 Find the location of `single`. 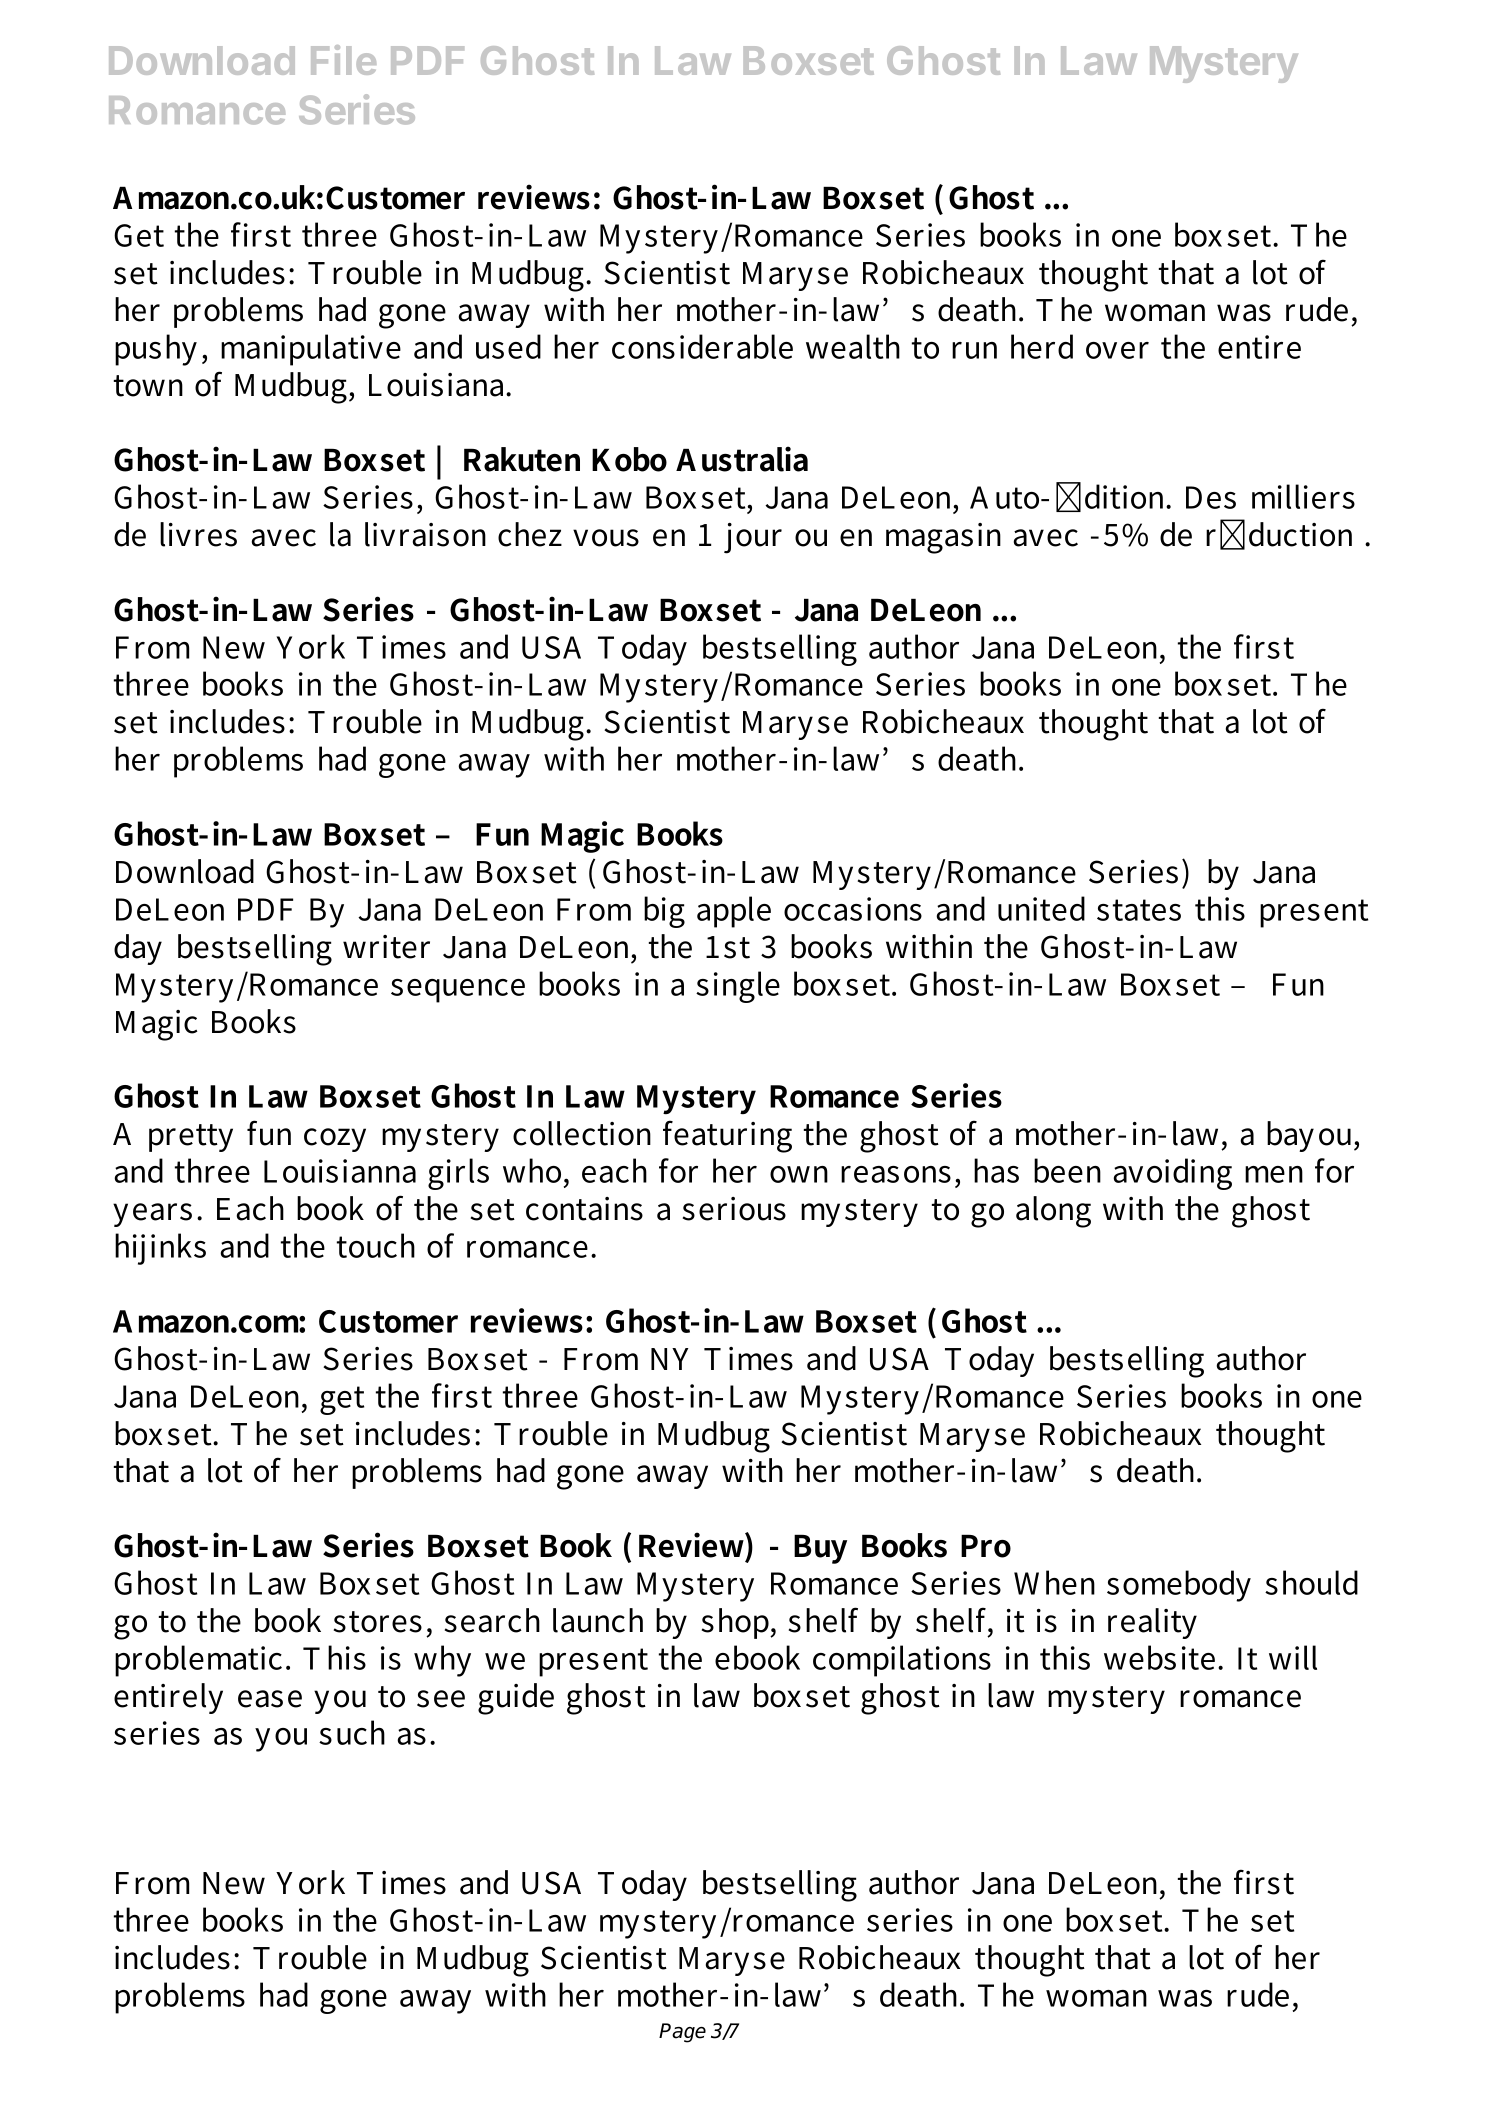

single is located at coordinates (738, 987).
